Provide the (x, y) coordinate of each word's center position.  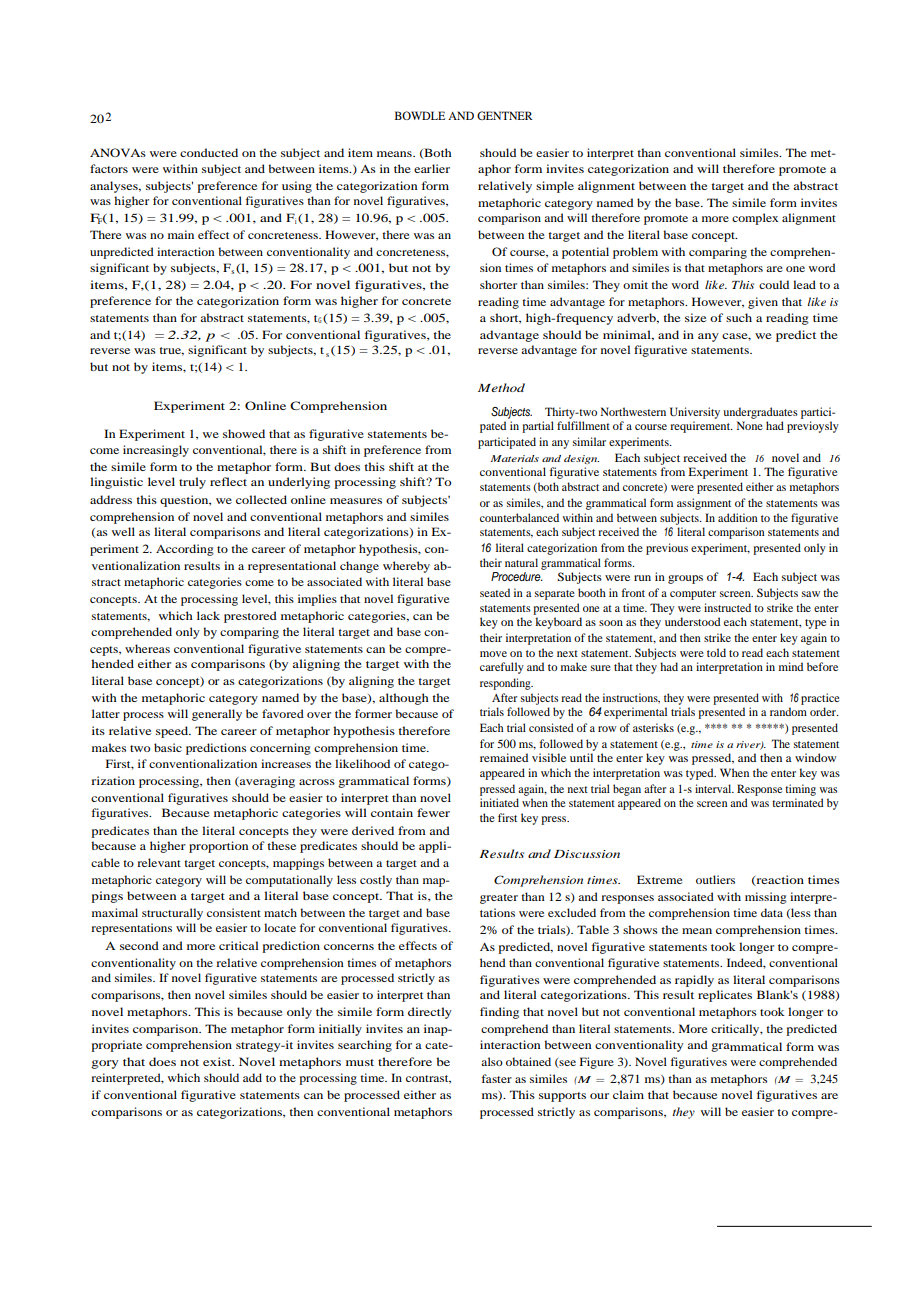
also (492, 1061)
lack (208, 615)
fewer (433, 812)
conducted (209, 152)
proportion (218, 847)
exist (218, 1061)
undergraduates (760, 414)
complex (755, 219)
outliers (715, 879)
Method (501, 387)
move (493, 654)
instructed (727, 607)
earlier (432, 168)
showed (244, 433)
